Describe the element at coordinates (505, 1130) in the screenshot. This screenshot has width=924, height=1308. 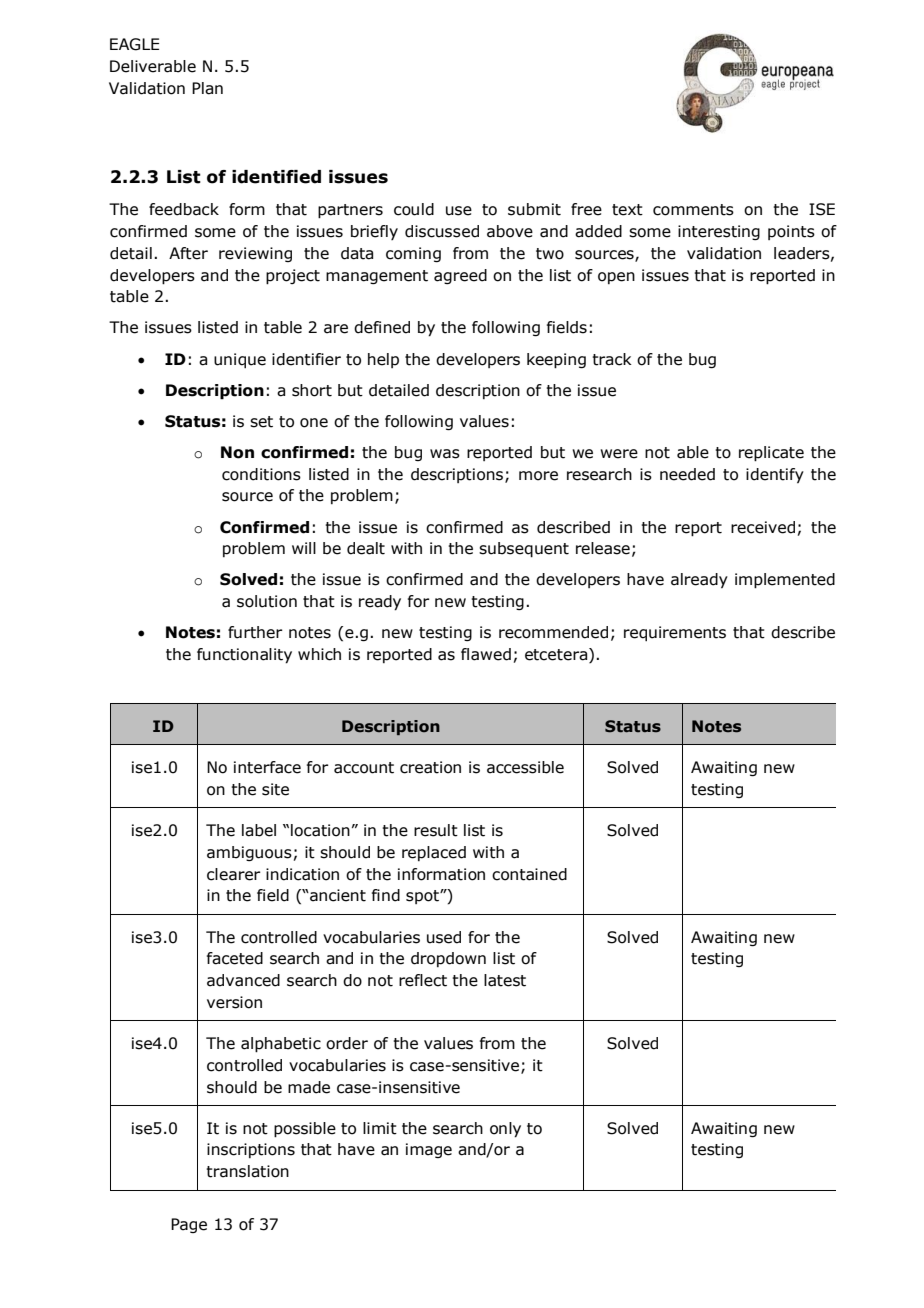
I see `only` at that location.
